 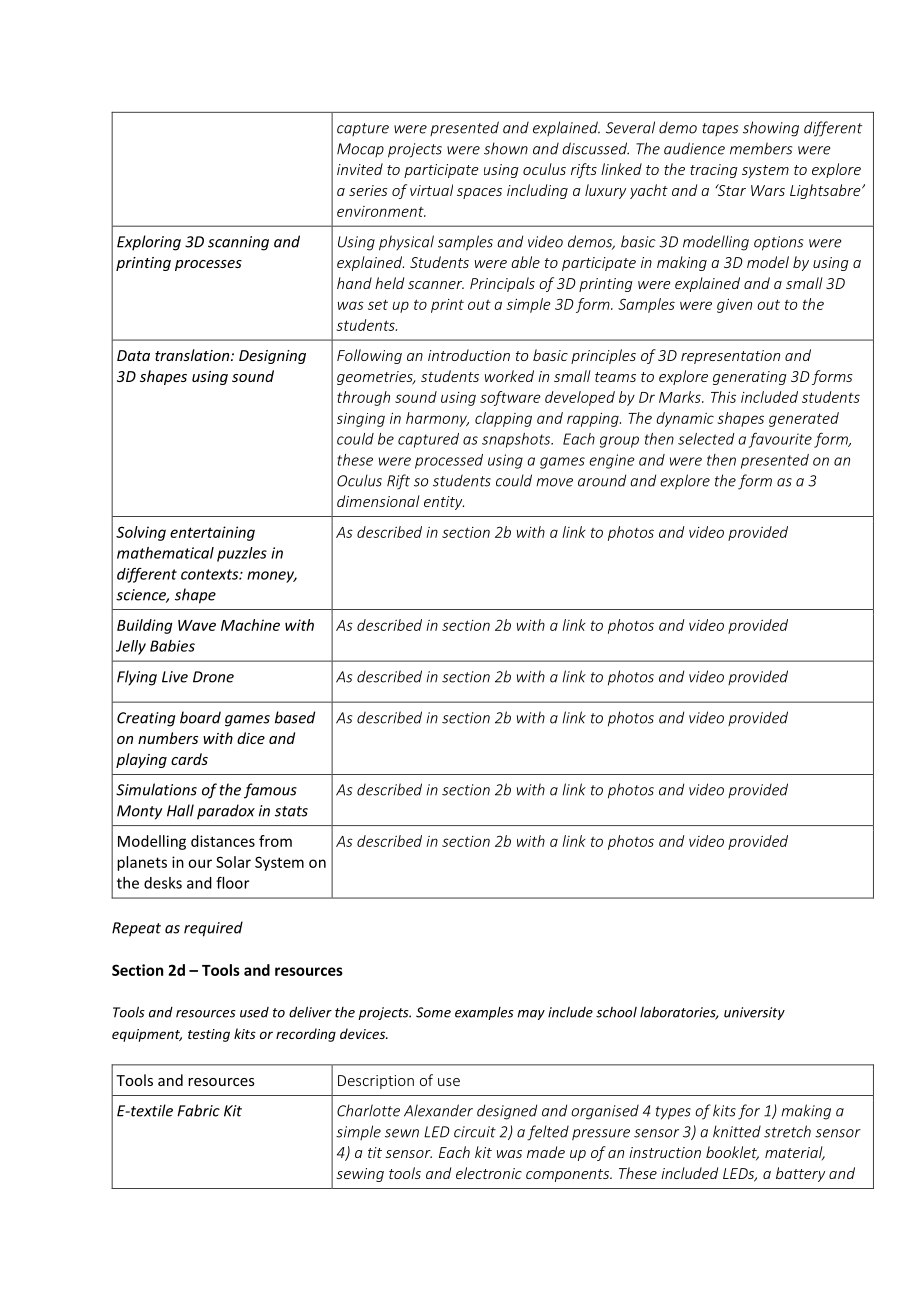 What do you see at coordinates (291, 811) in the screenshot?
I see `stats` at bounding box center [291, 811].
